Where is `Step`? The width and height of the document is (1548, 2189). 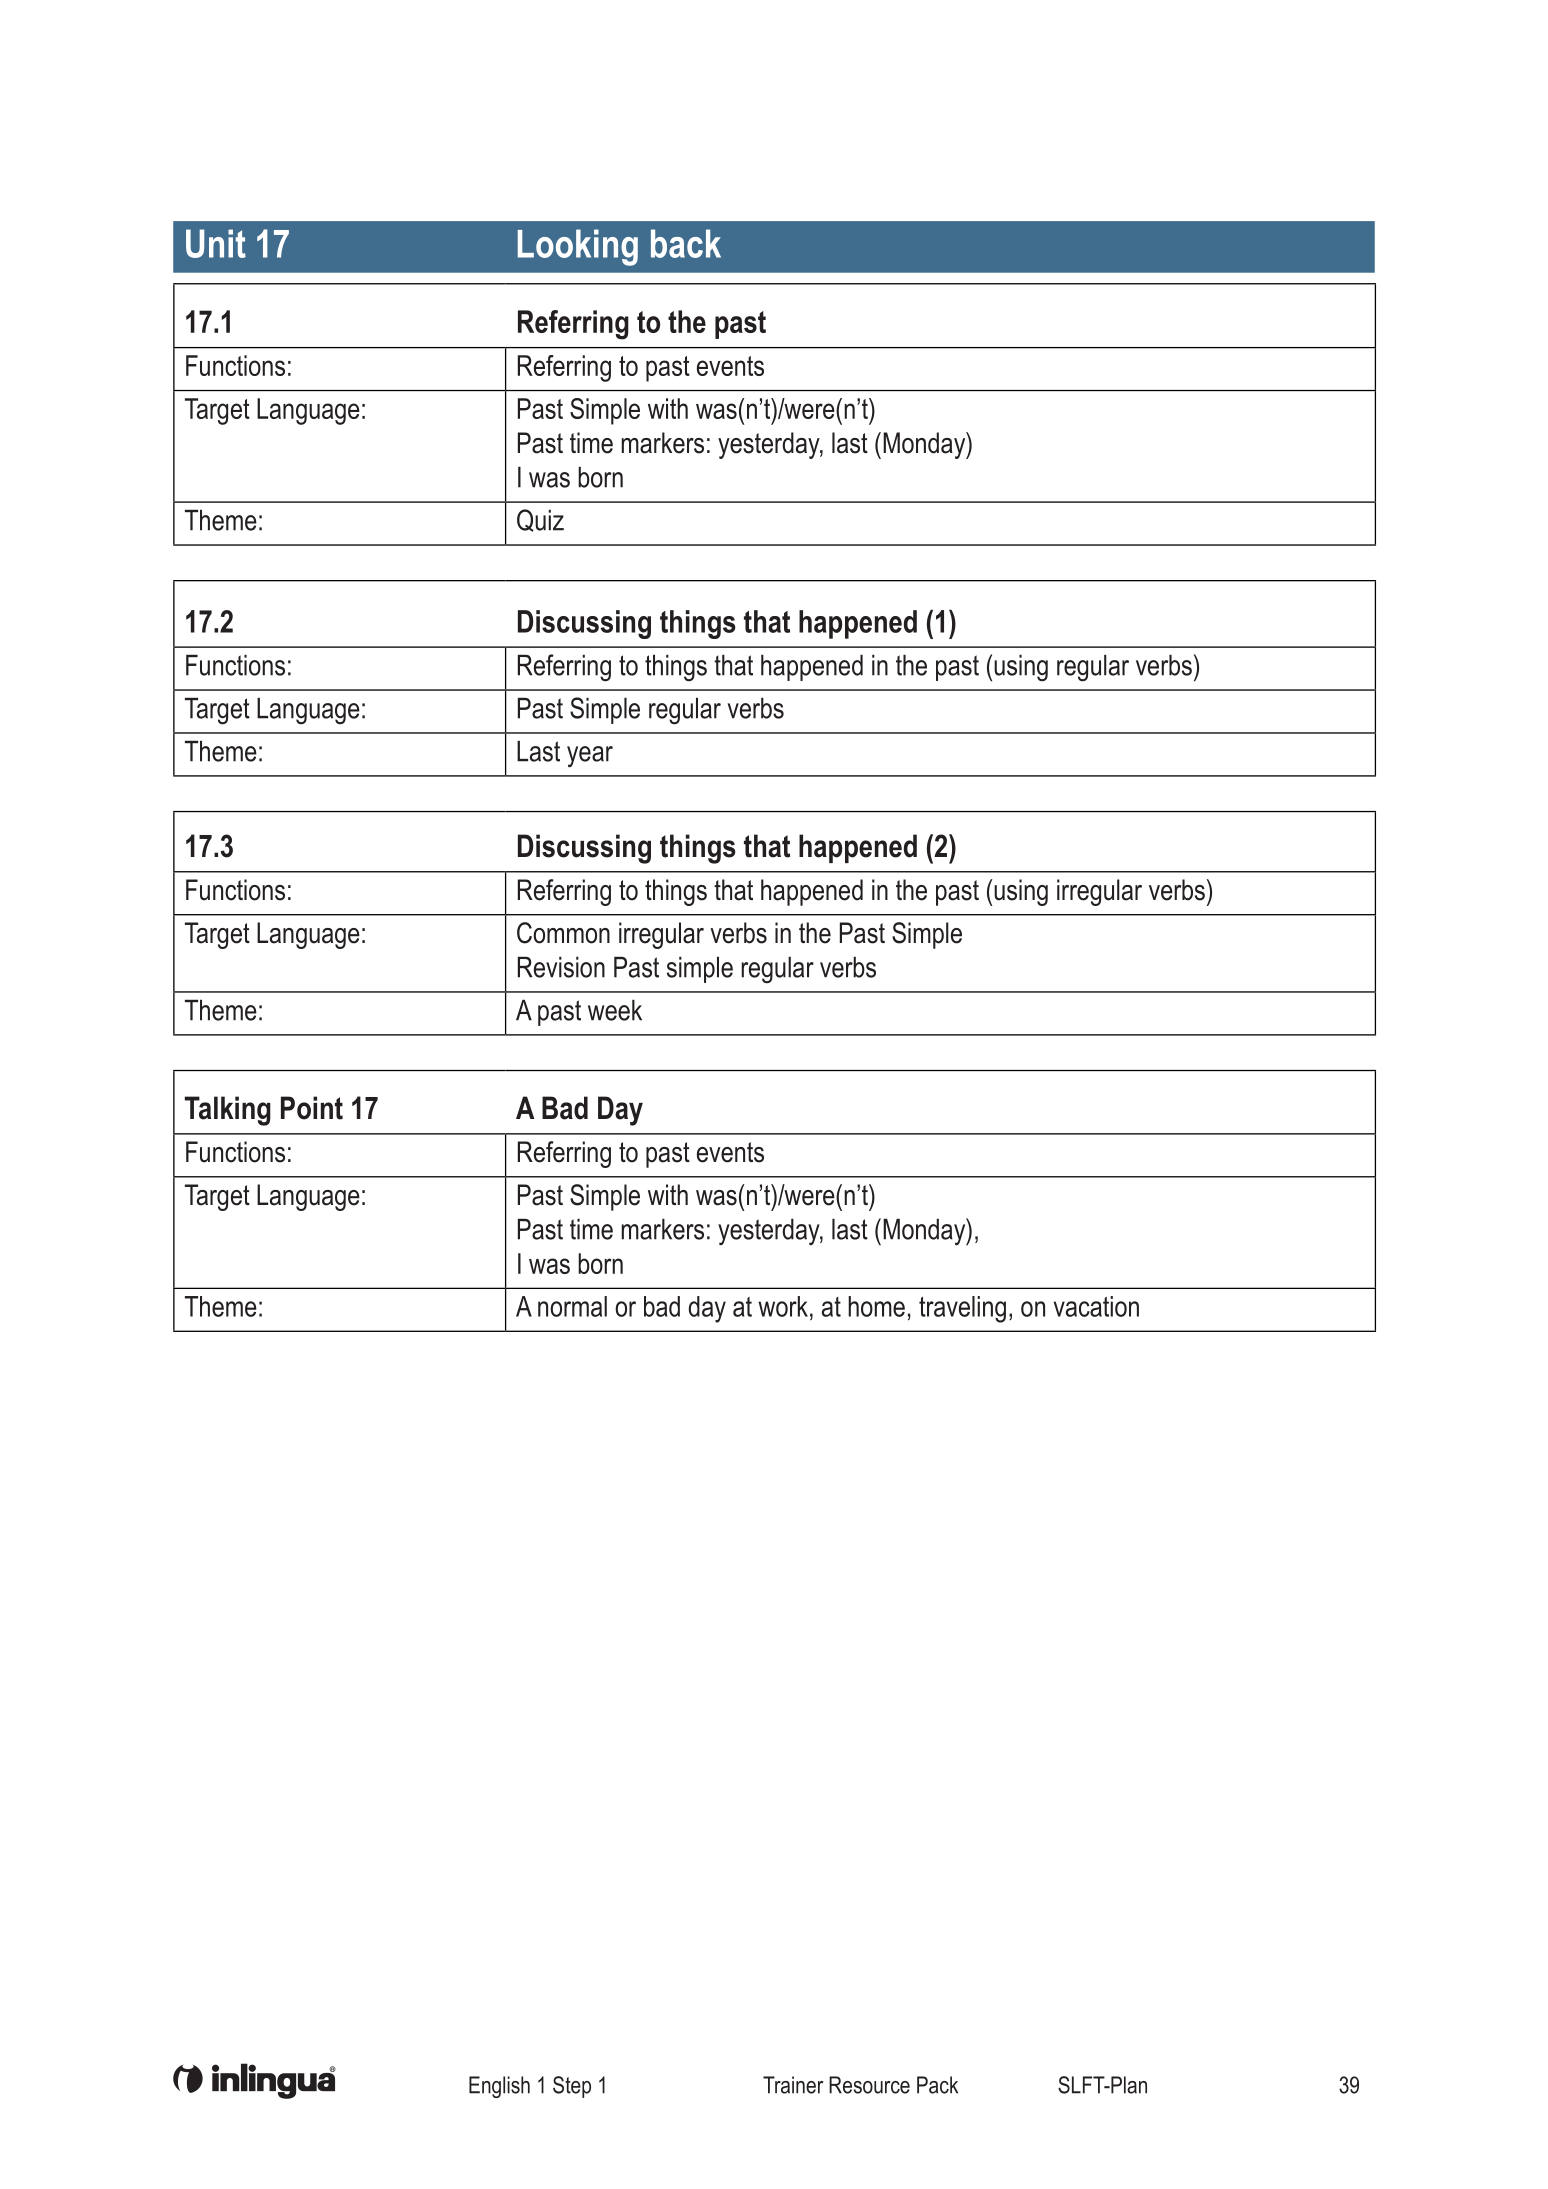 Step is located at coordinates (572, 2087).
